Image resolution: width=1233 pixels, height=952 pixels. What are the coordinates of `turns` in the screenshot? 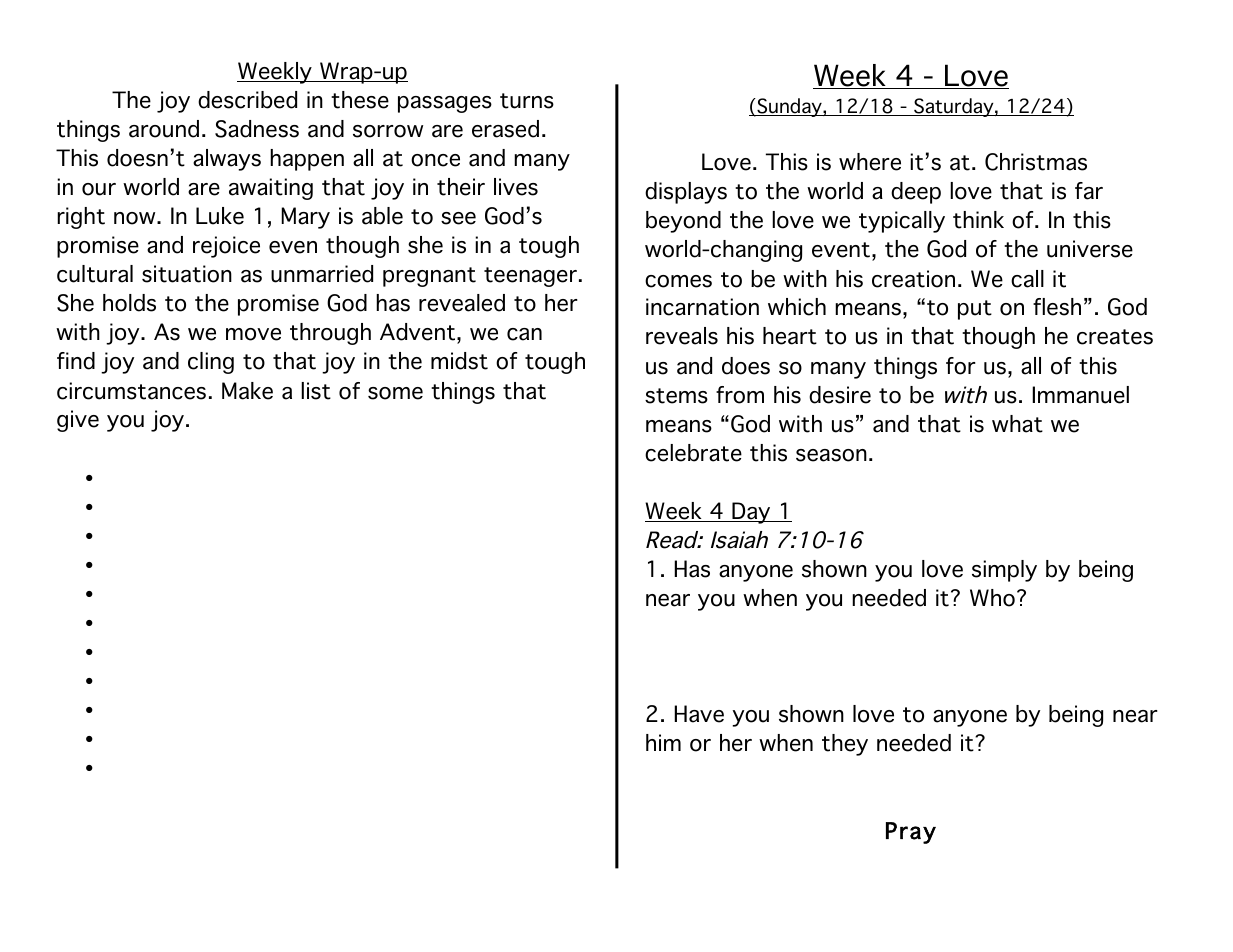 It's located at (527, 101).
